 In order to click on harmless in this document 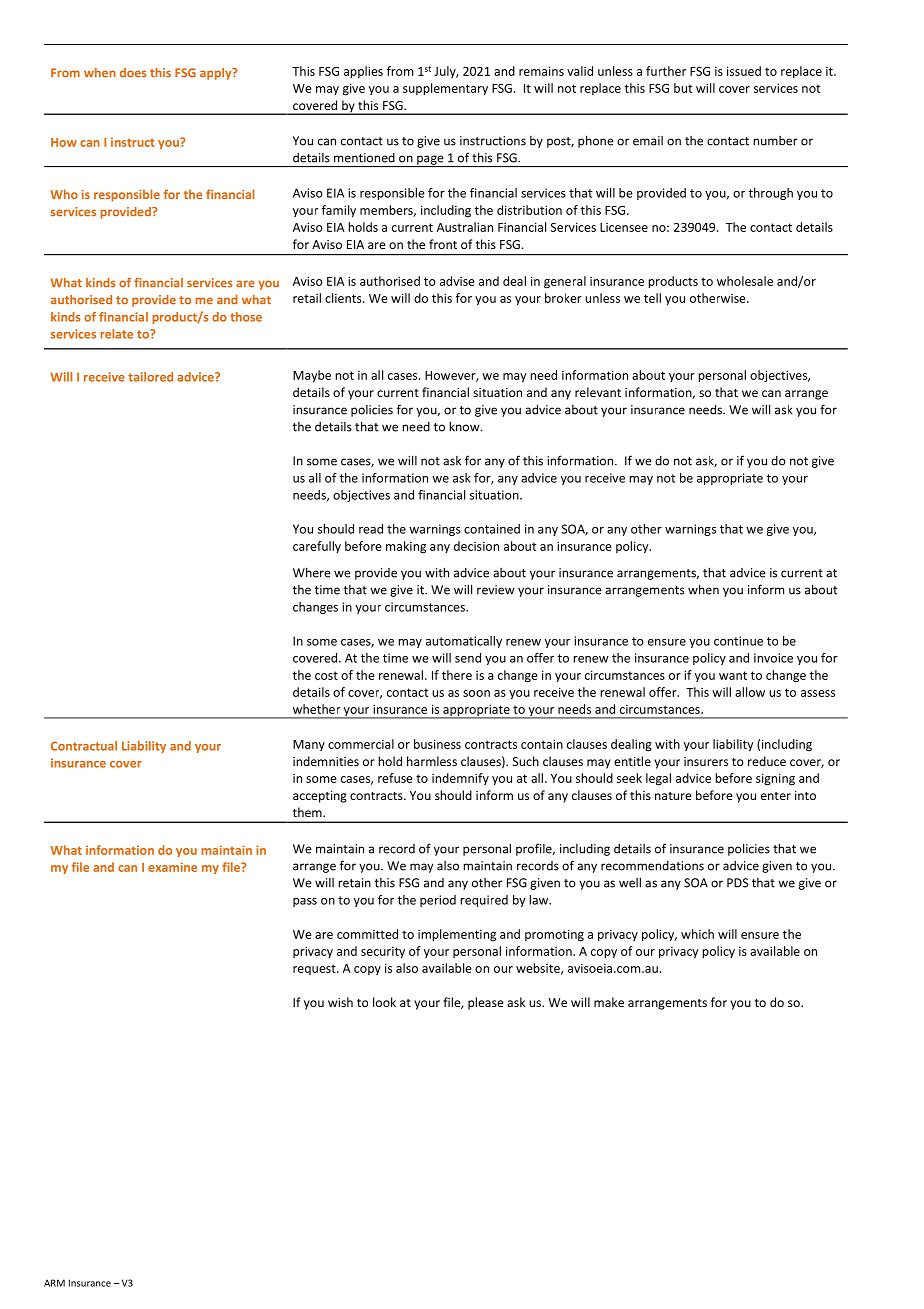, I will do `click(432, 761)`.
